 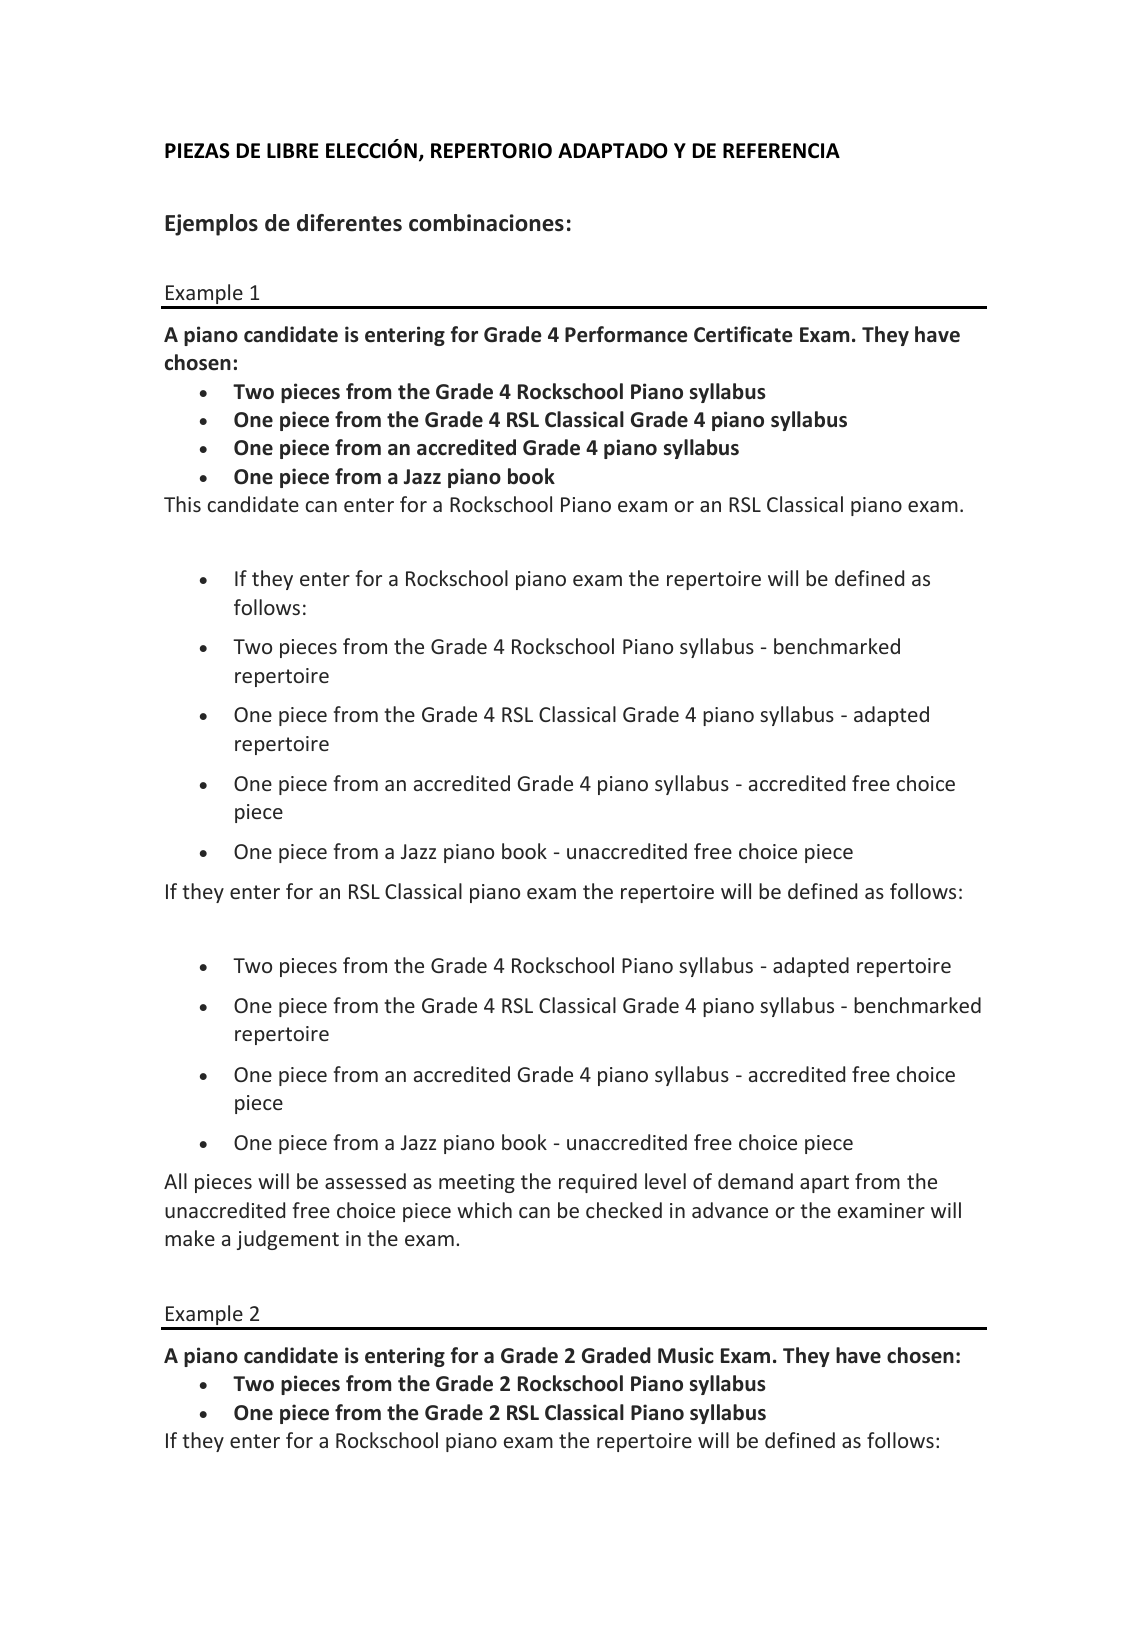 What do you see at coordinates (755, 1181) in the image?
I see `demand` at bounding box center [755, 1181].
